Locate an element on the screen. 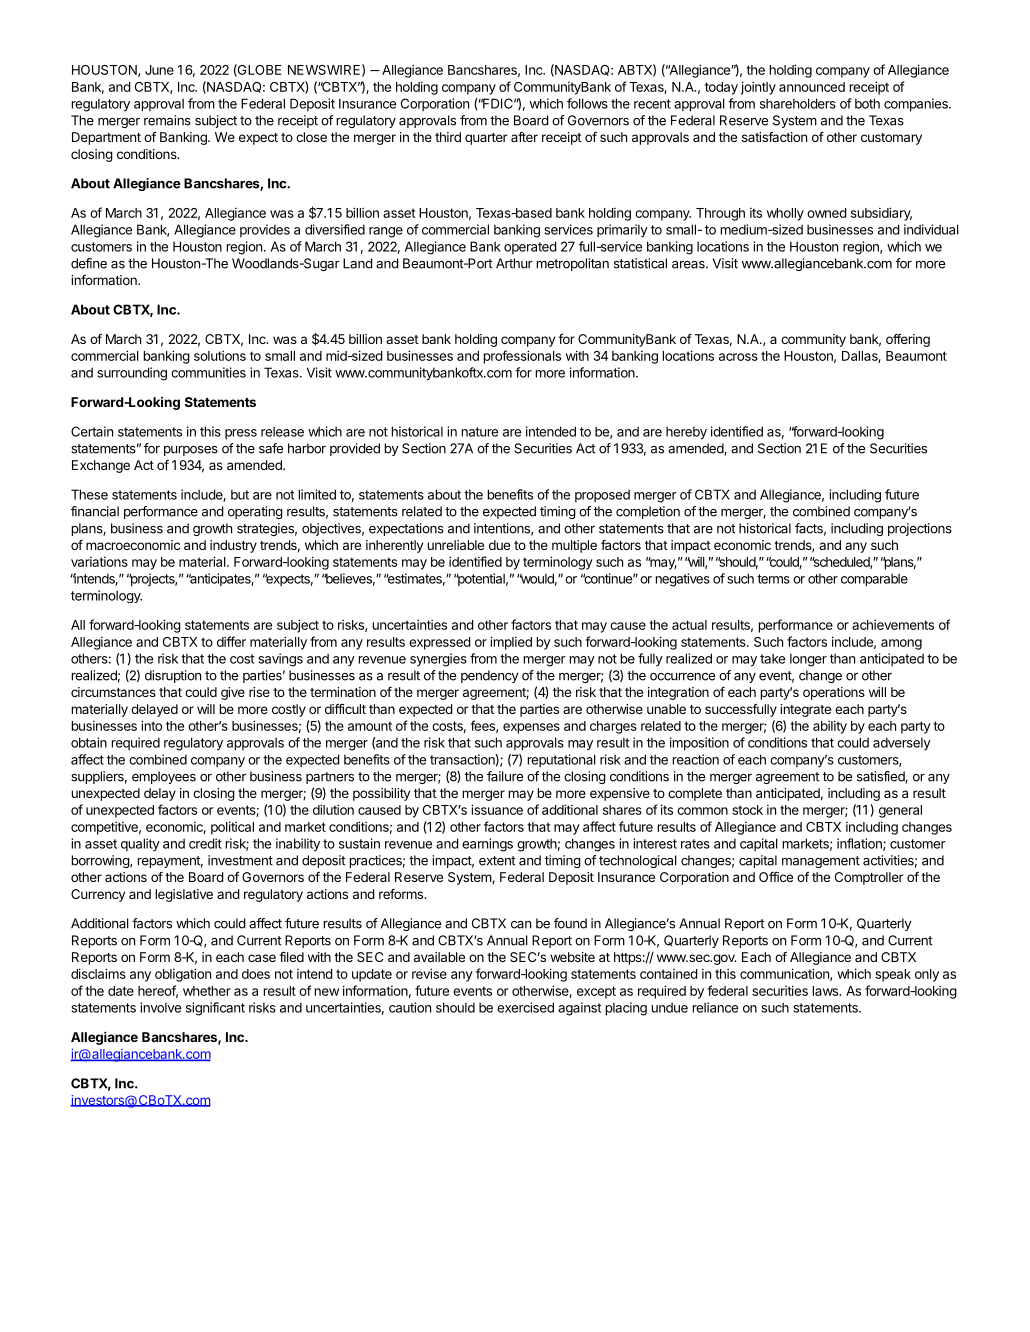 The width and height of the screenshot is (1030, 1332). remains is located at coordinates (167, 120).
